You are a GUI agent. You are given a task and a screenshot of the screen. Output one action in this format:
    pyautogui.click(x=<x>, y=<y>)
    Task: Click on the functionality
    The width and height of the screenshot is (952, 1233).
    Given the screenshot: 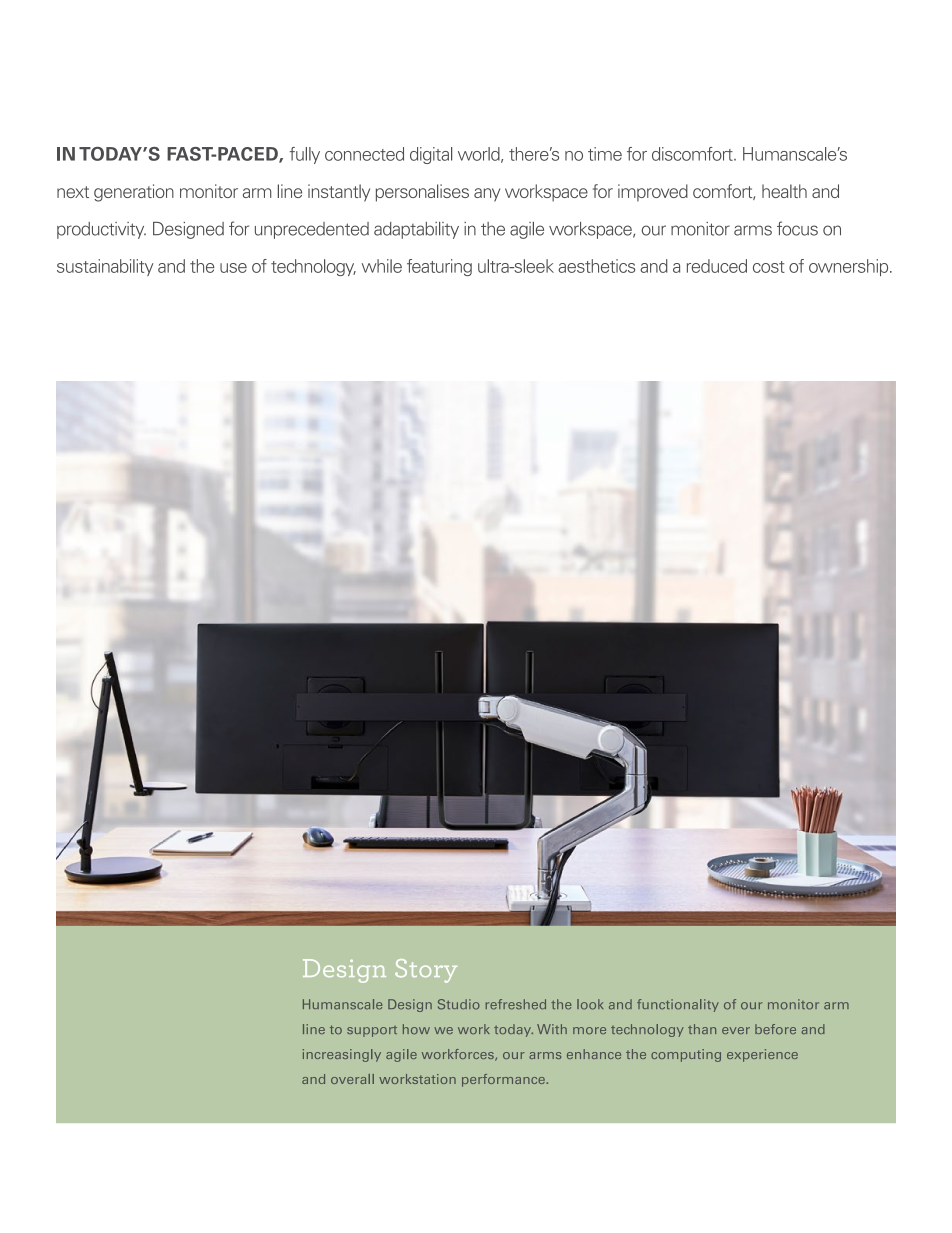 What is the action you would take?
    pyautogui.click(x=678, y=1005)
